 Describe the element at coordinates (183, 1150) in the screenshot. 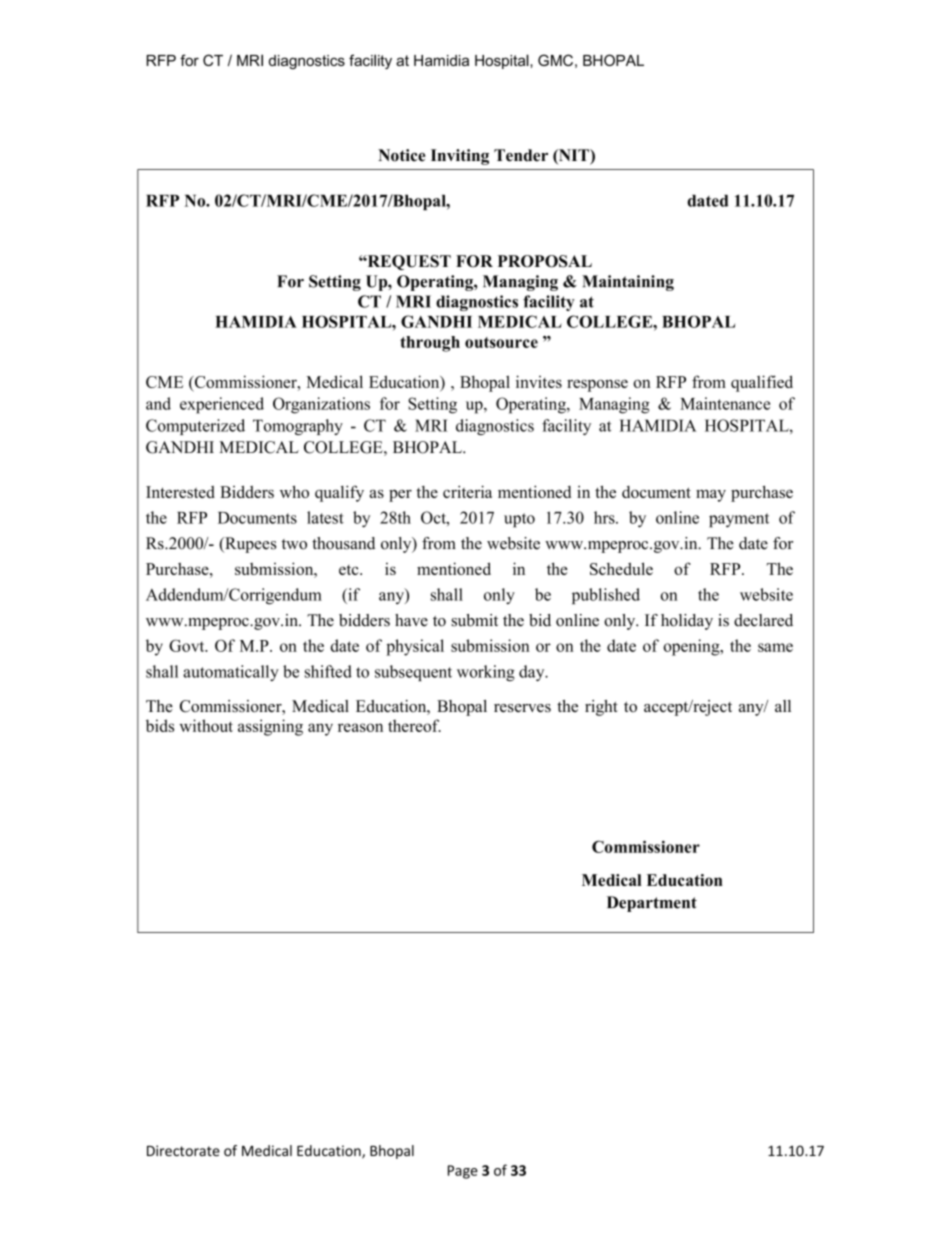

I see `Directorate` at that location.
